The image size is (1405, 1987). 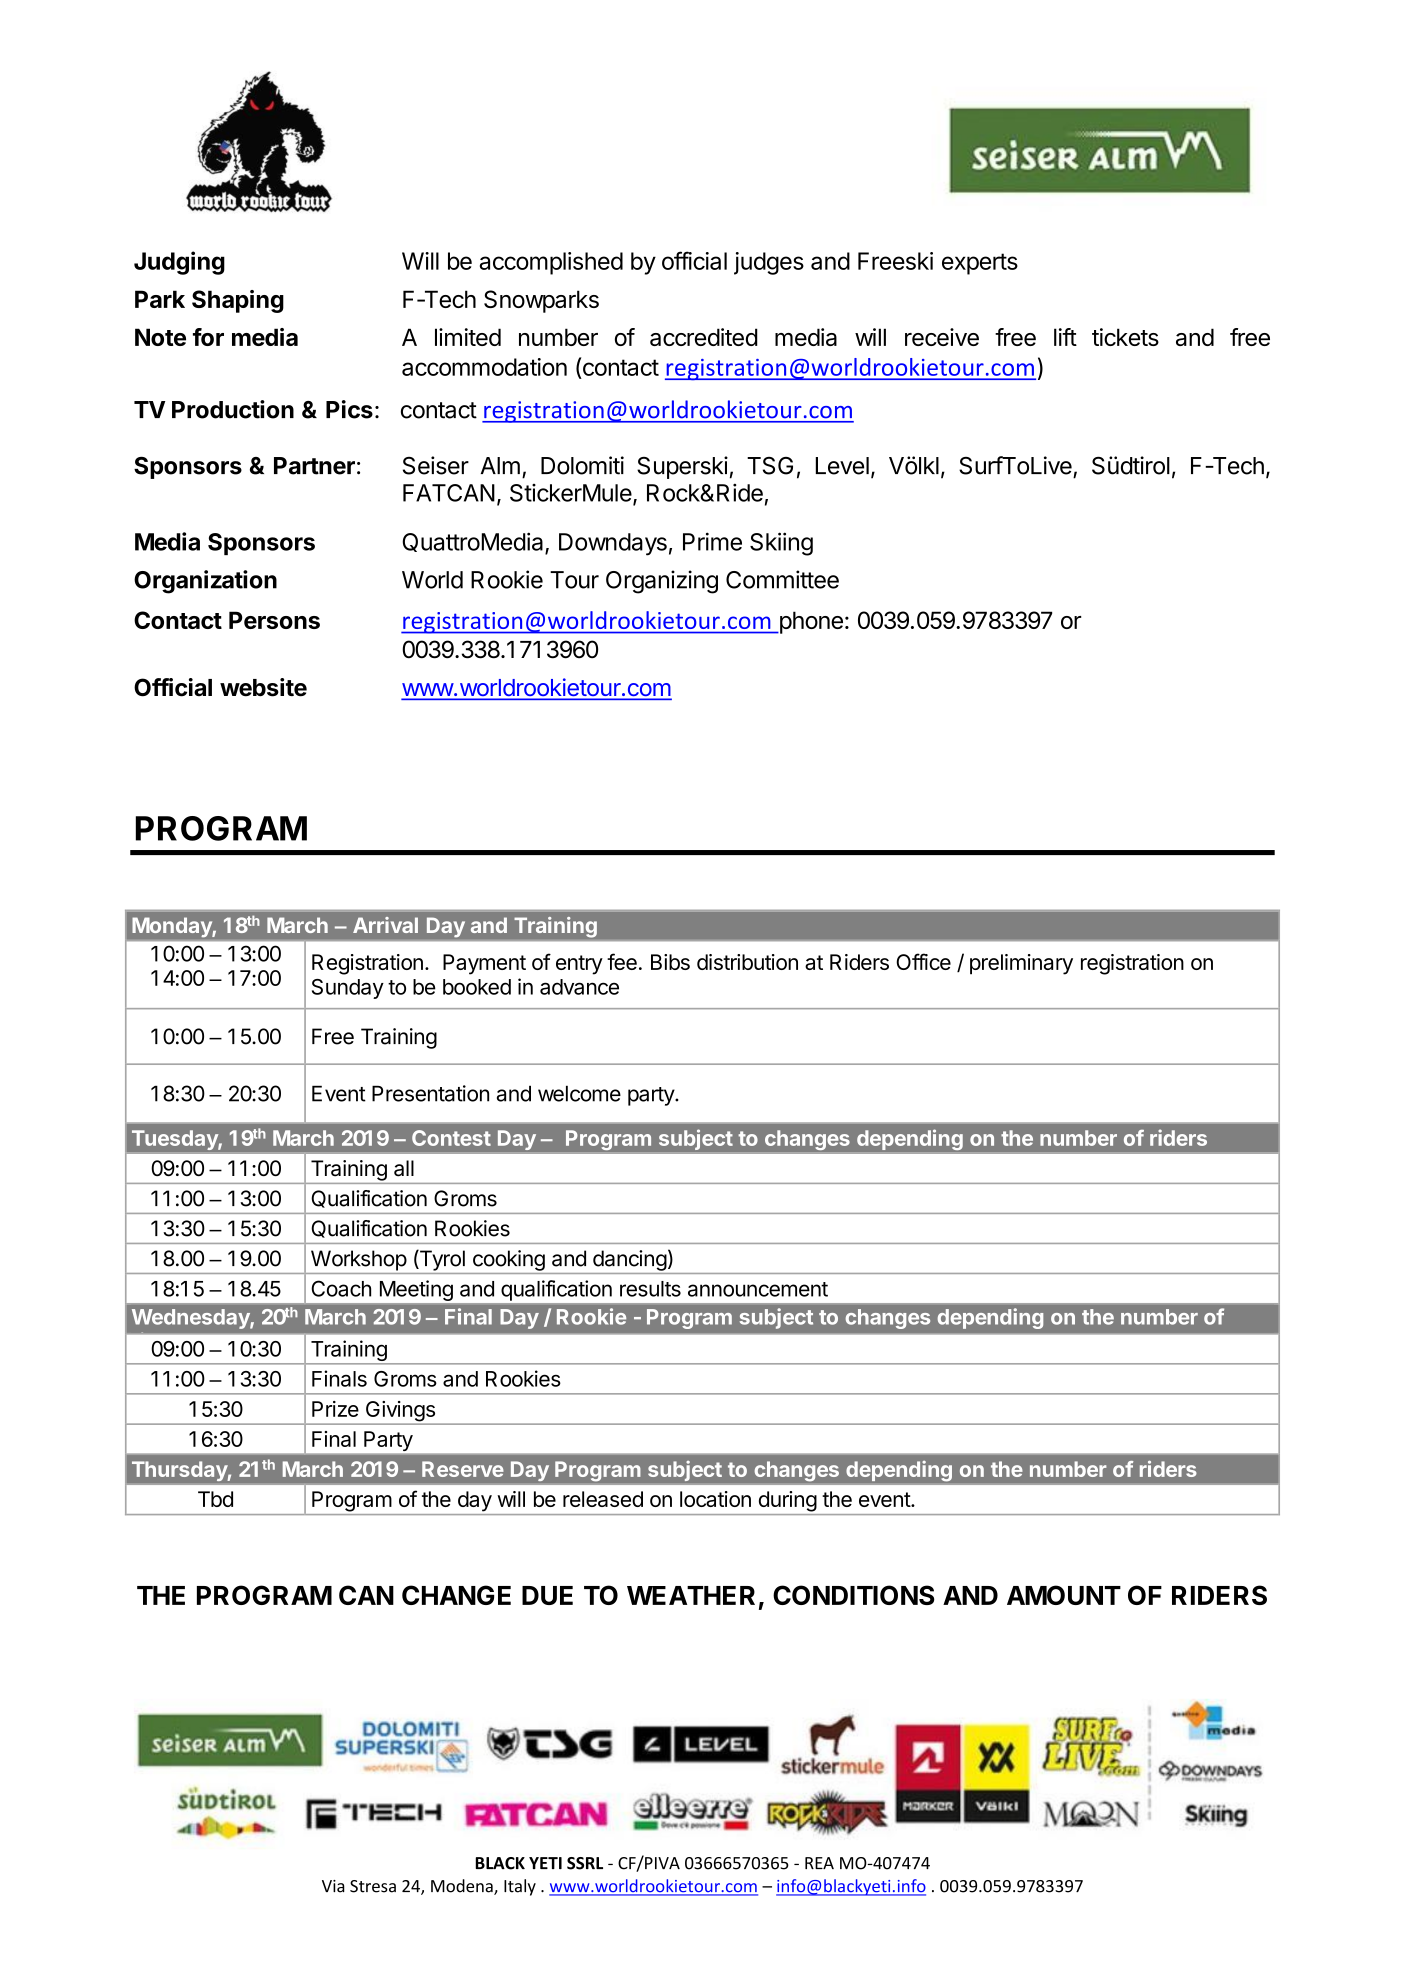 What do you see at coordinates (238, 301) in the screenshot?
I see `Shaping` at bounding box center [238, 301].
